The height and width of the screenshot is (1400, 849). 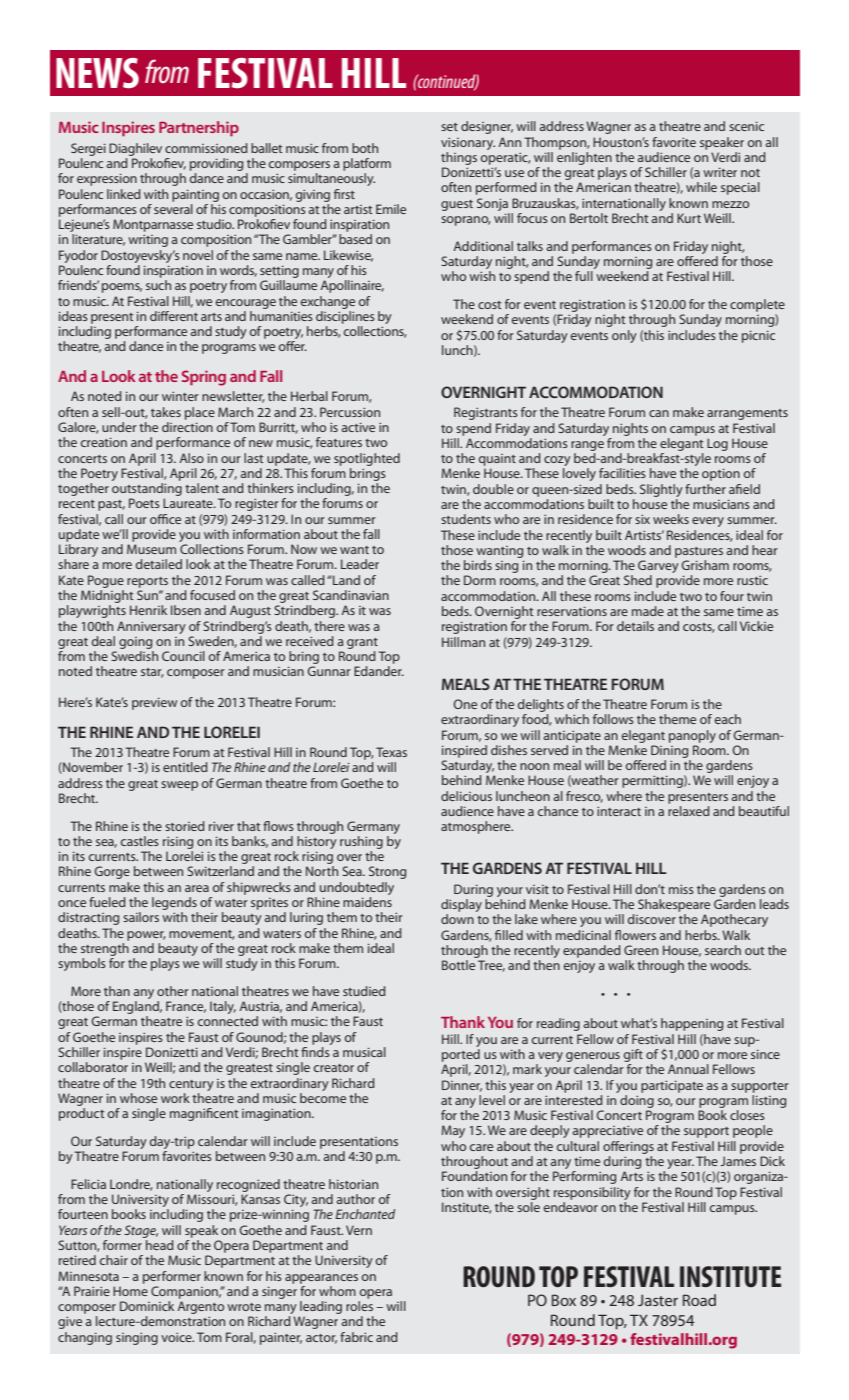 I want to click on Dominick, so click(x=147, y=1306).
